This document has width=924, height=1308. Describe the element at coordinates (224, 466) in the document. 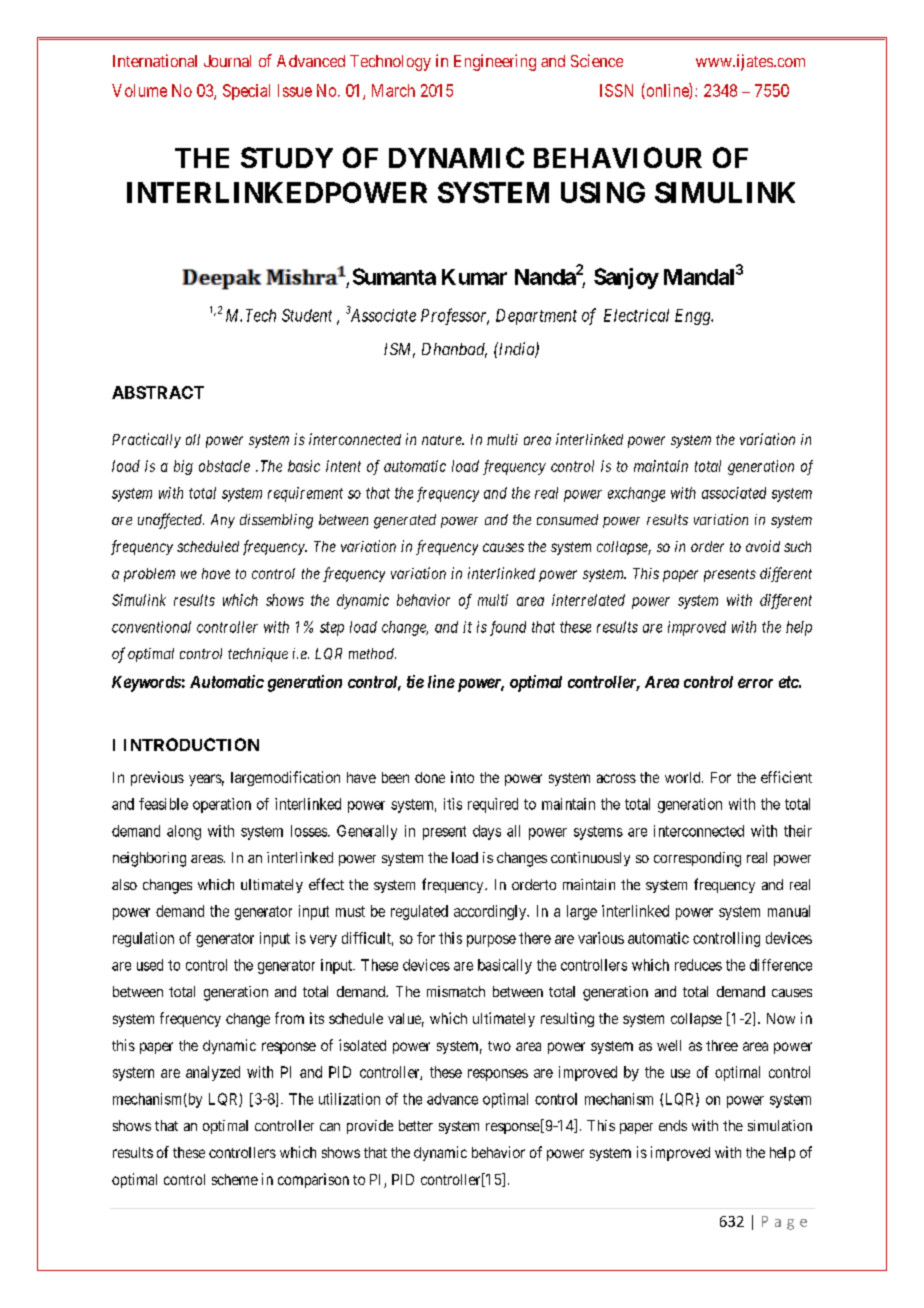

I see `obstacle` at that location.
